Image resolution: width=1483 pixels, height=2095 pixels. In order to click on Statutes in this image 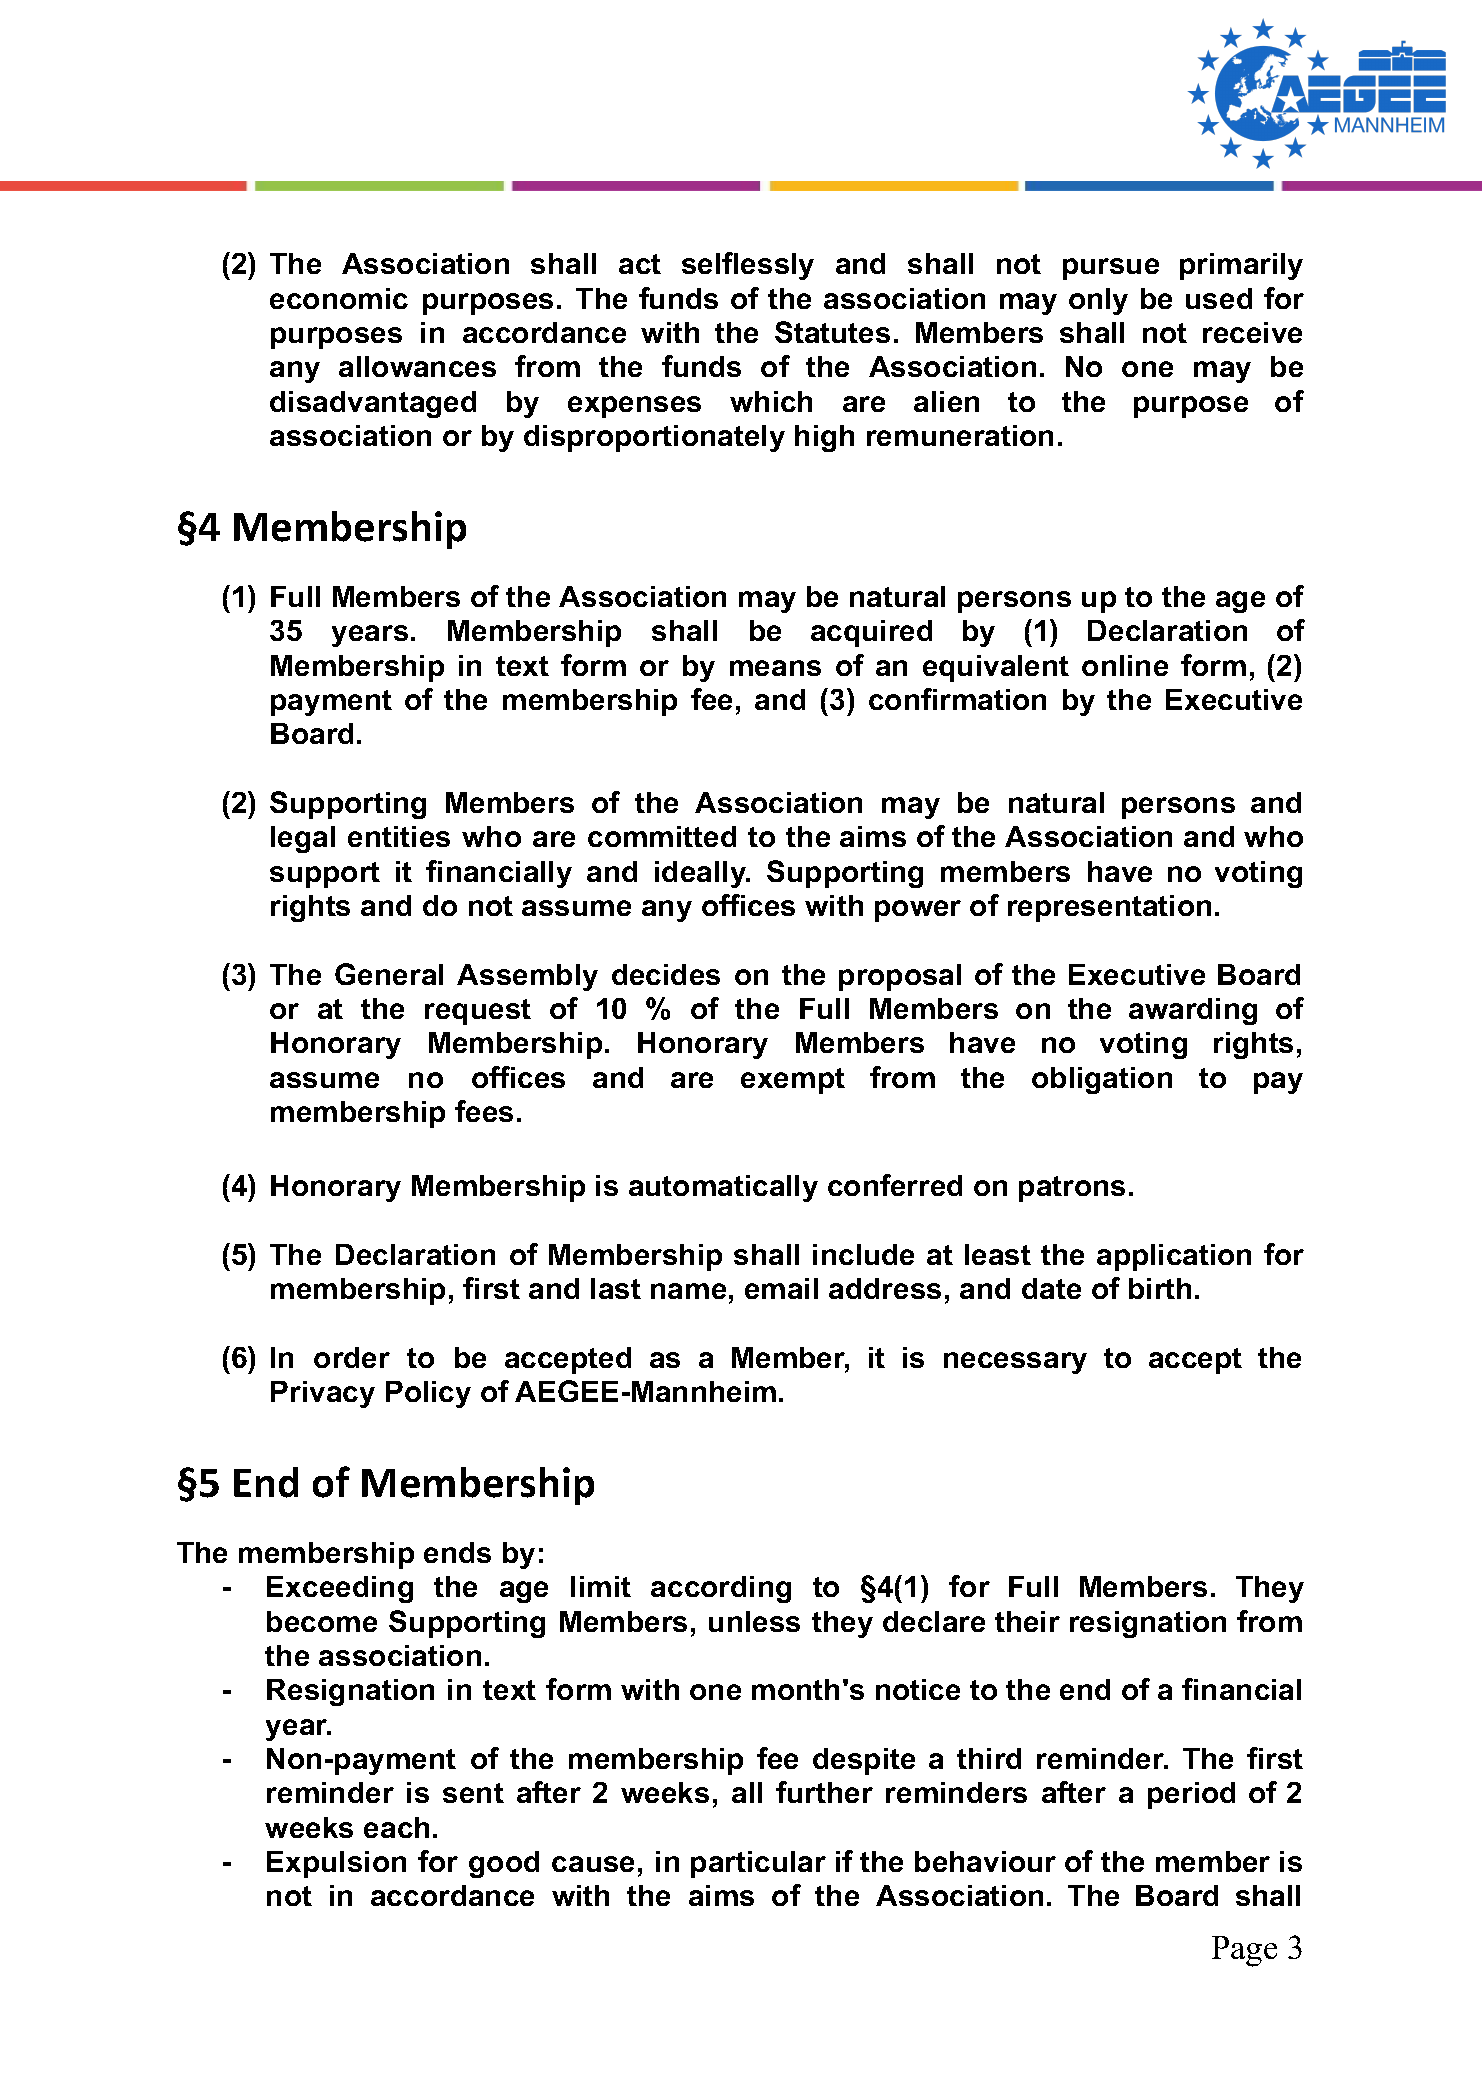, I will do `click(832, 332)`.
